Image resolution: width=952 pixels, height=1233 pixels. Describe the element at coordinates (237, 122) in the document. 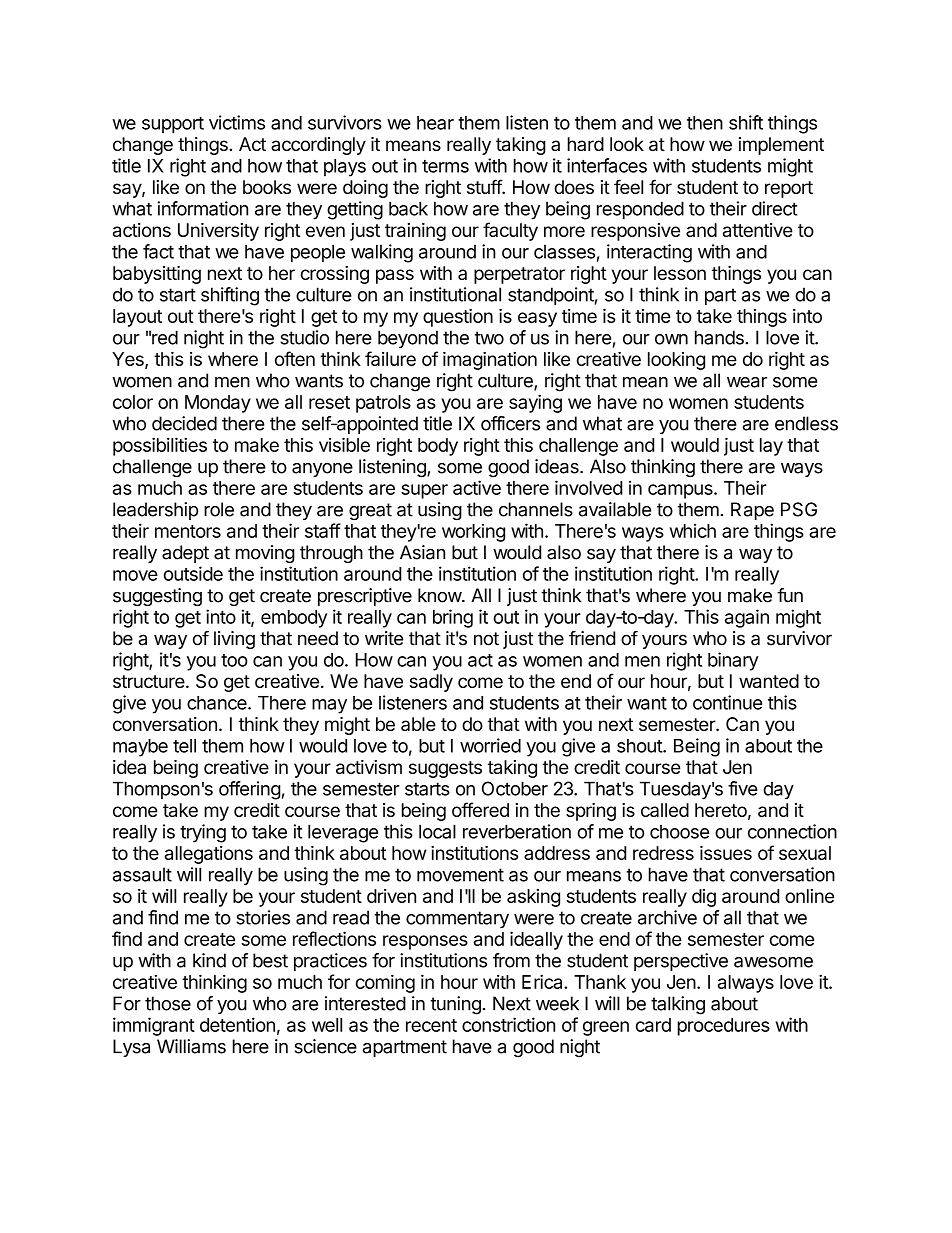

I see `victims` at that location.
